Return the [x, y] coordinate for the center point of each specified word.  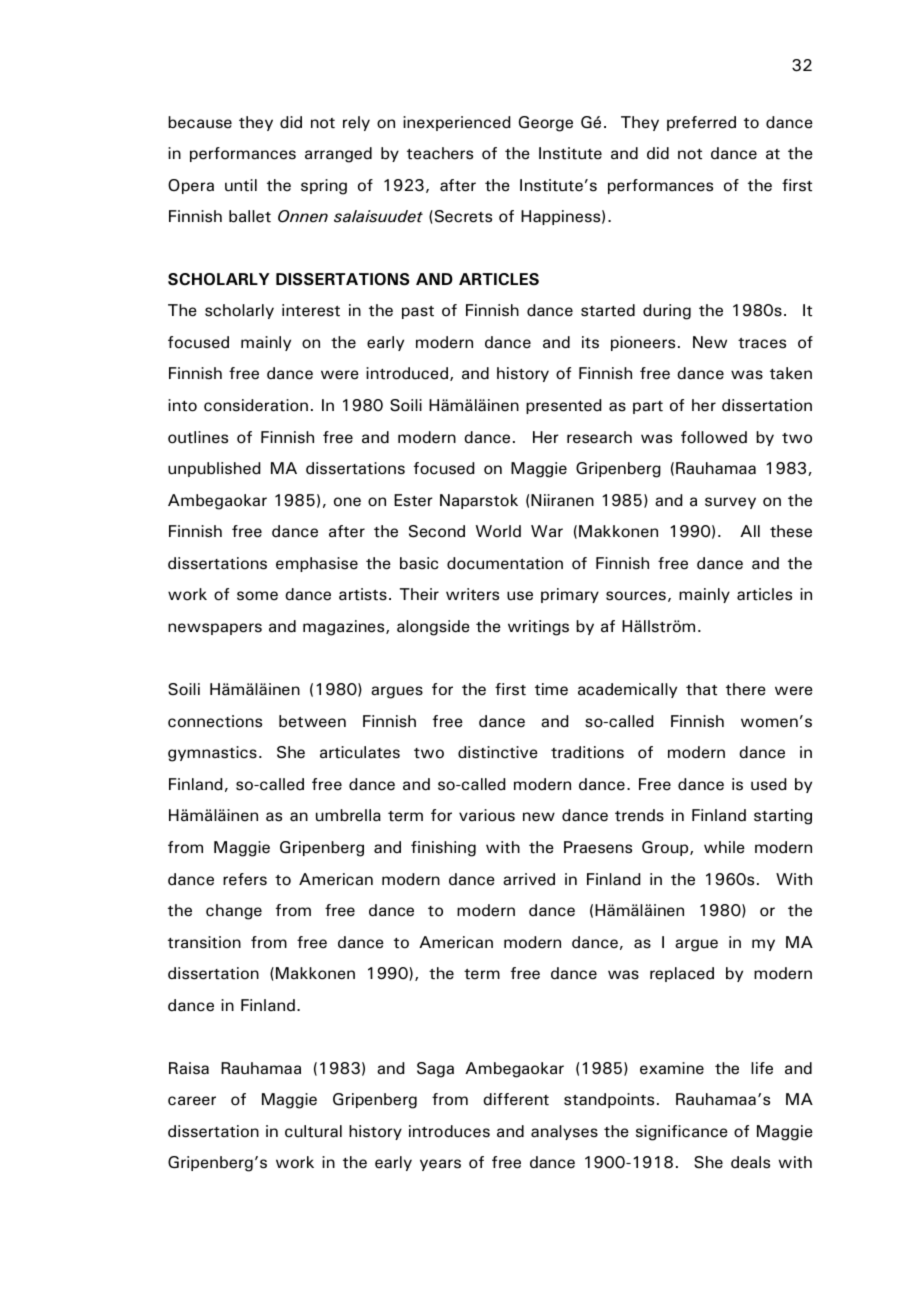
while [724, 847]
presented [563, 406]
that [701, 689]
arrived [529, 879]
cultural [313, 1131]
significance [682, 1133]
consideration [256, 405]
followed [714, 437]
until [241, 185]
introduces [449, 1131]
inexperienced [456, 123]
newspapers [215, 629]
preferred [701, 123]
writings [538, 628]
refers [245, 879]
